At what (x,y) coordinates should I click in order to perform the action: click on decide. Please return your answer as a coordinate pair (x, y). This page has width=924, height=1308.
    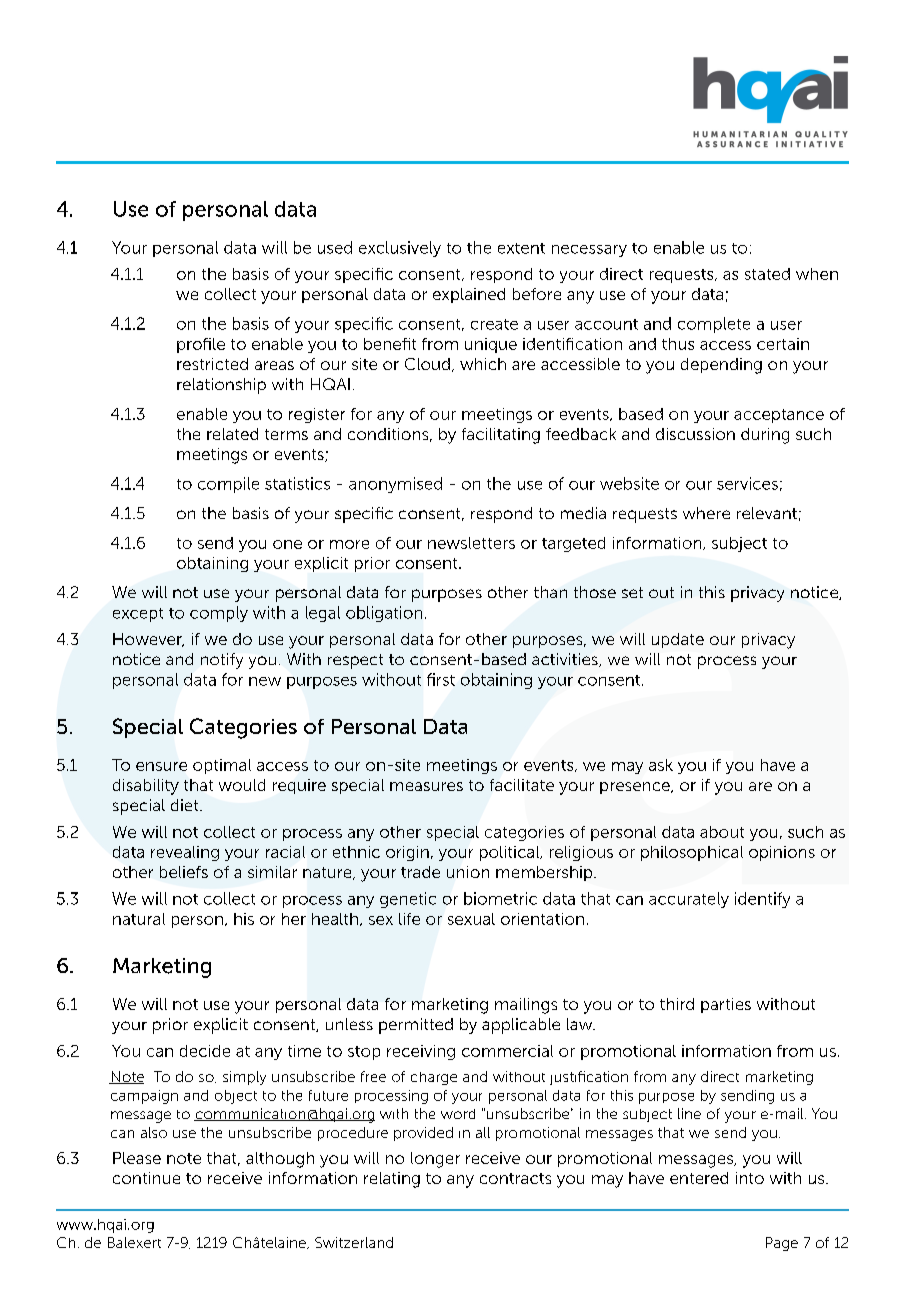
    Looking at the image, I should click on (205, 1051).
